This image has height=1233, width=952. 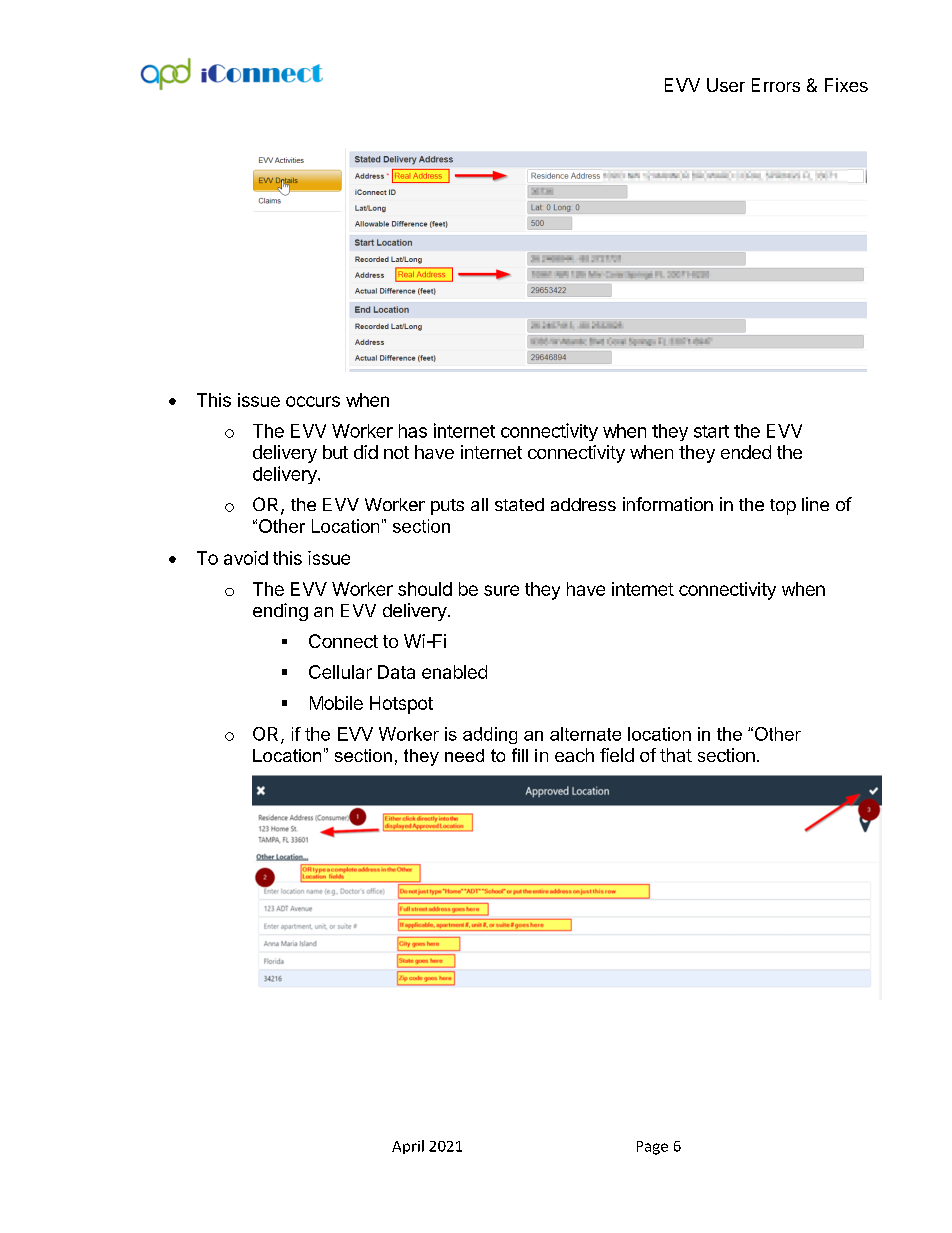 I want to click on Page, so click(x=652, y=1148).
